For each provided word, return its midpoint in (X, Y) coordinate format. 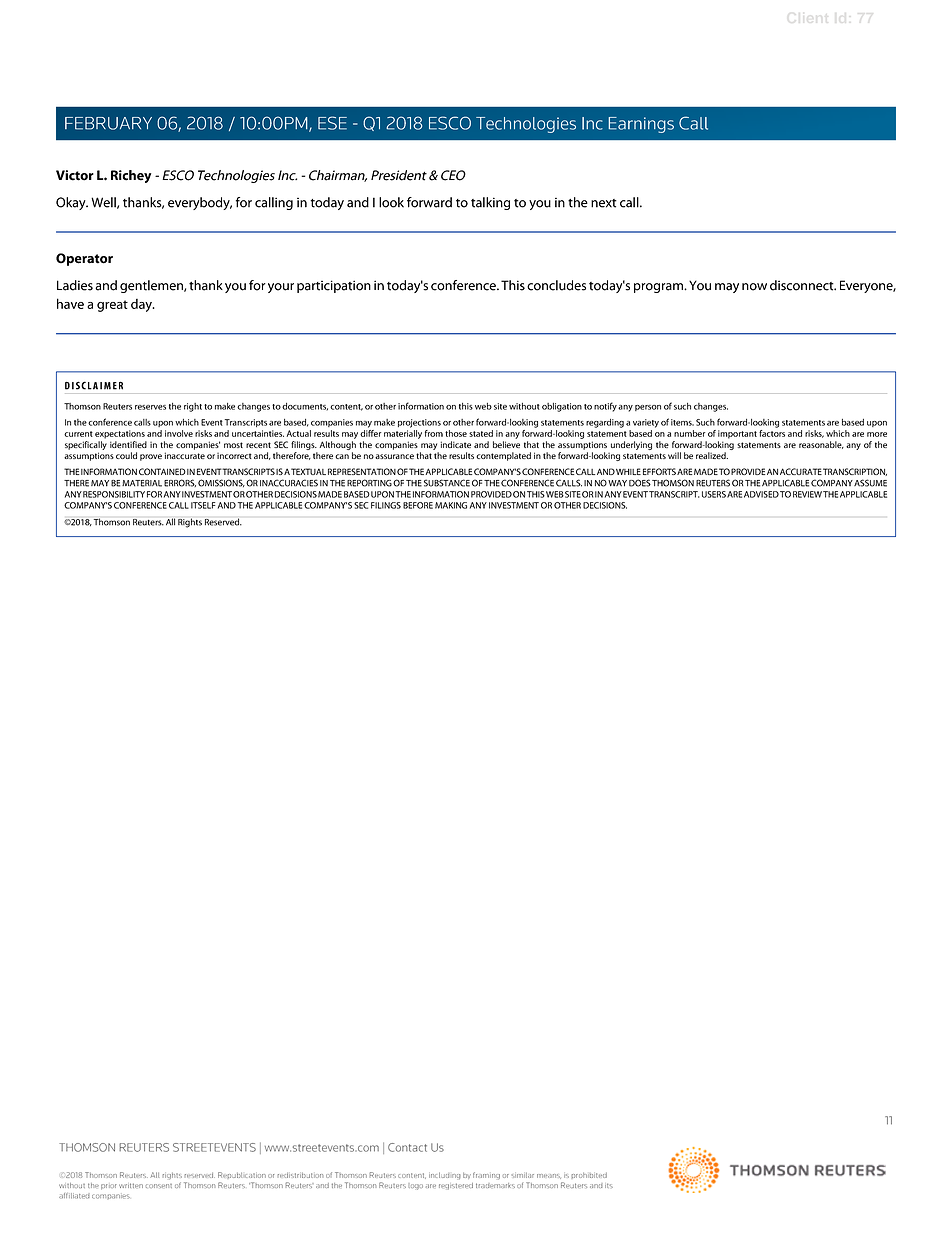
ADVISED (761, 494)
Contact (407, 1147)
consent (159, 1186)
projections (419, 423)
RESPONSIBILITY (114, 494)
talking (490, 203)
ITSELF (203, 505)
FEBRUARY (108, 123)
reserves (150, 407)
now (754, 287)
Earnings (641, 125)
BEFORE (418, 505)
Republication (242, 1175)
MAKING (451, 505)
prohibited (589, 1175)
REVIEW (807, 494)
